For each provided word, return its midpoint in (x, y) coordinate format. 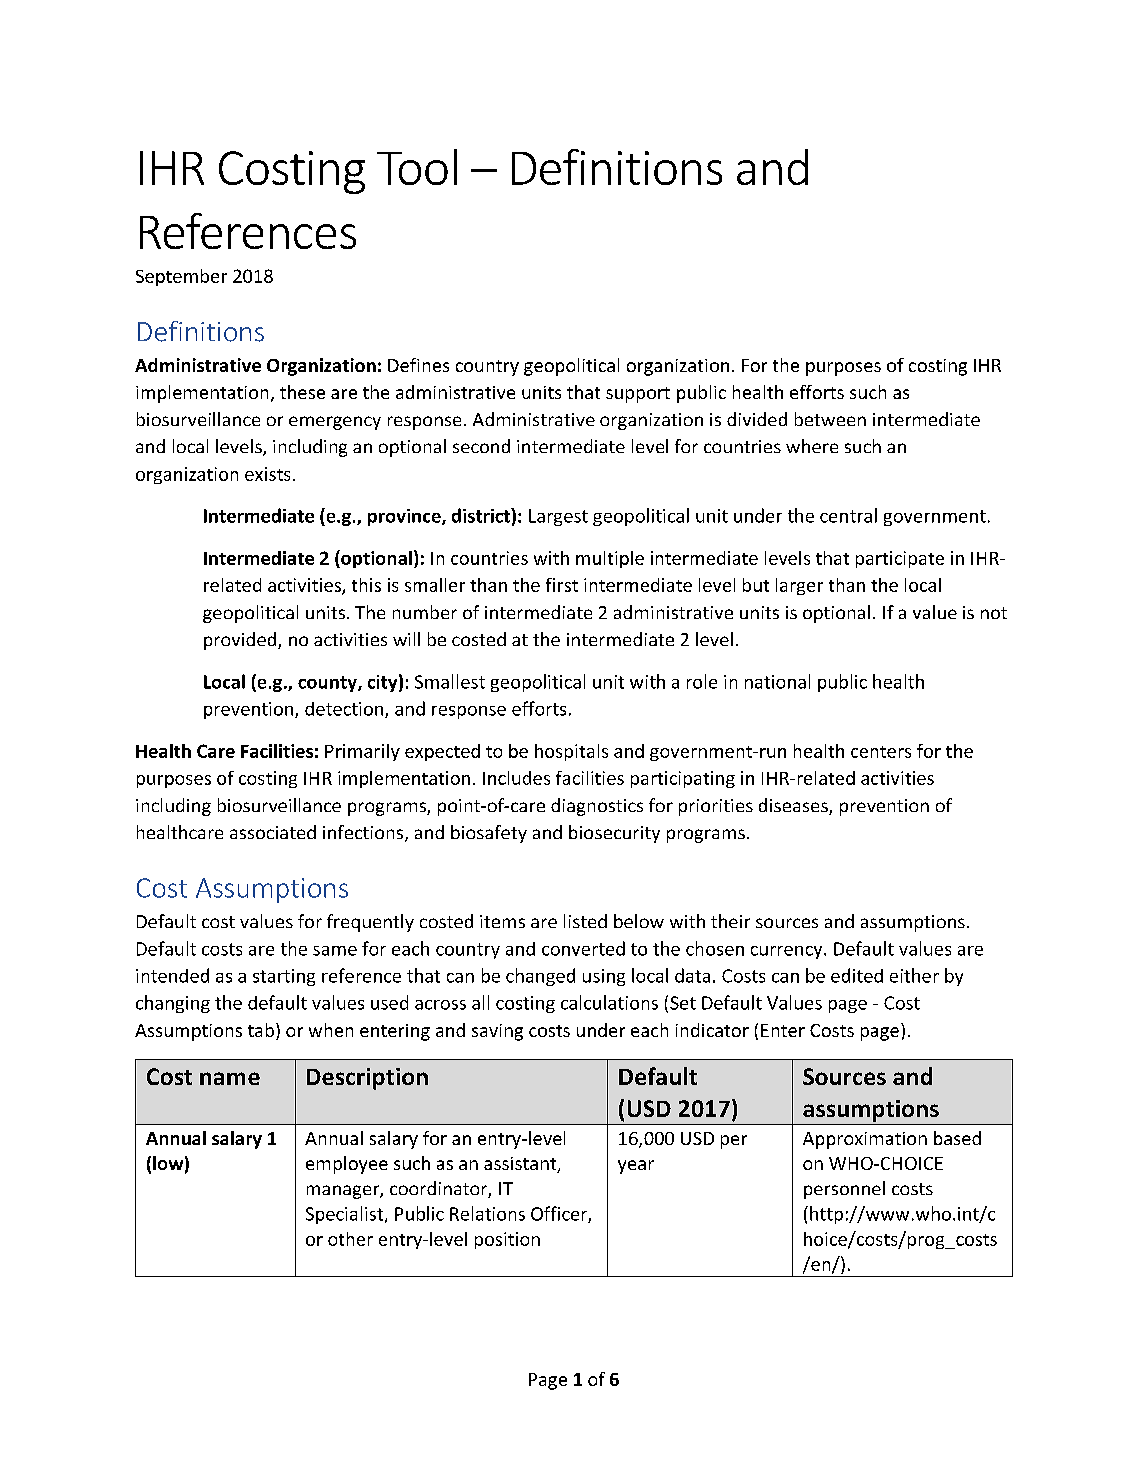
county (328, 684)
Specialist (346, 1215)
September (181, 277)
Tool (417, 167)
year (636, 1167)
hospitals (571, 752)
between (830, 419)
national (777, 681)
